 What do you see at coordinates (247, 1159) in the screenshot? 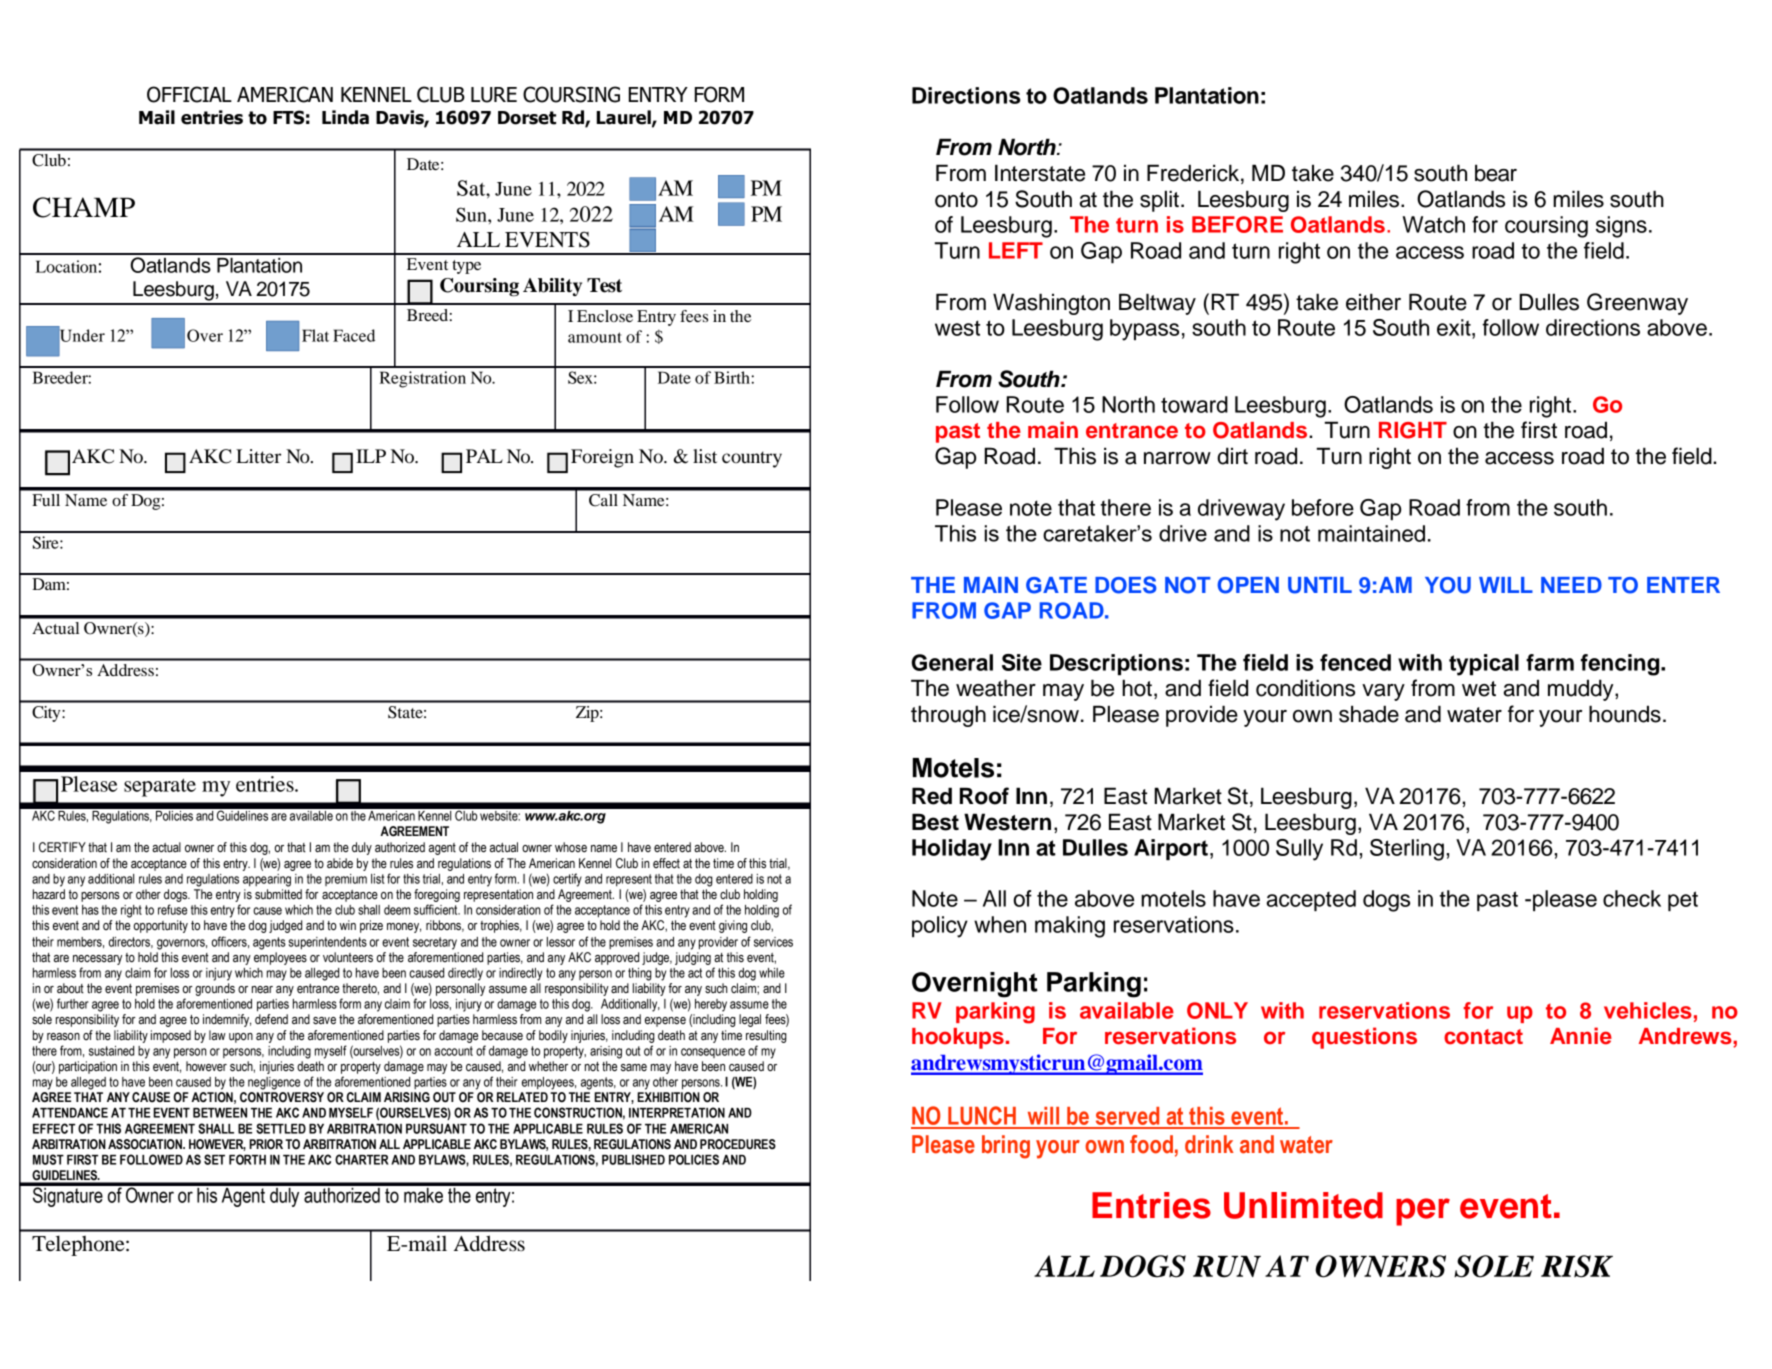
I see `FORTH` at bounding box center [247, 1159].
